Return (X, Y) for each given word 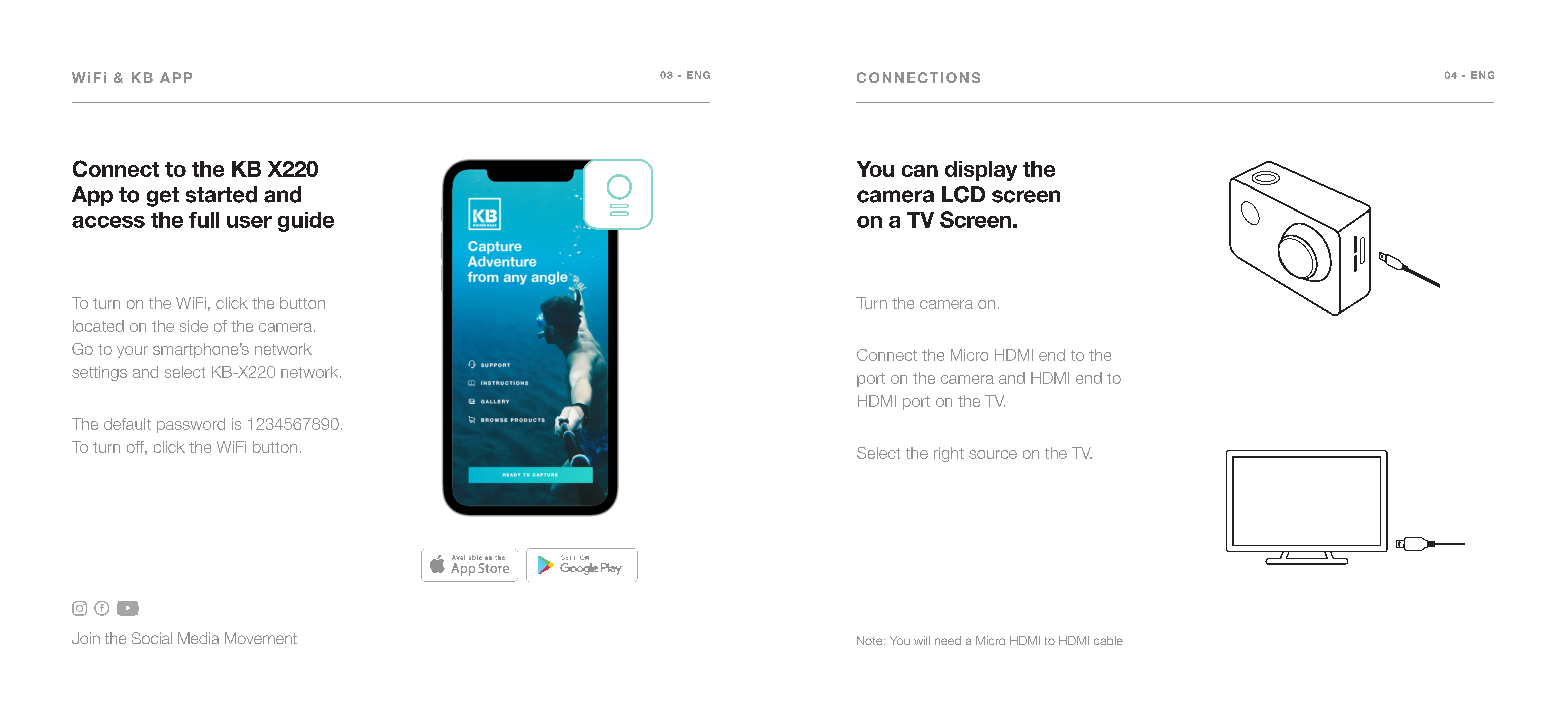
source (993, 454)
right (949, 454)
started (221, 194)
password (191, 425)
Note (871, 640)
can (920, 171)
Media (198, 638)
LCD (963, 194)
